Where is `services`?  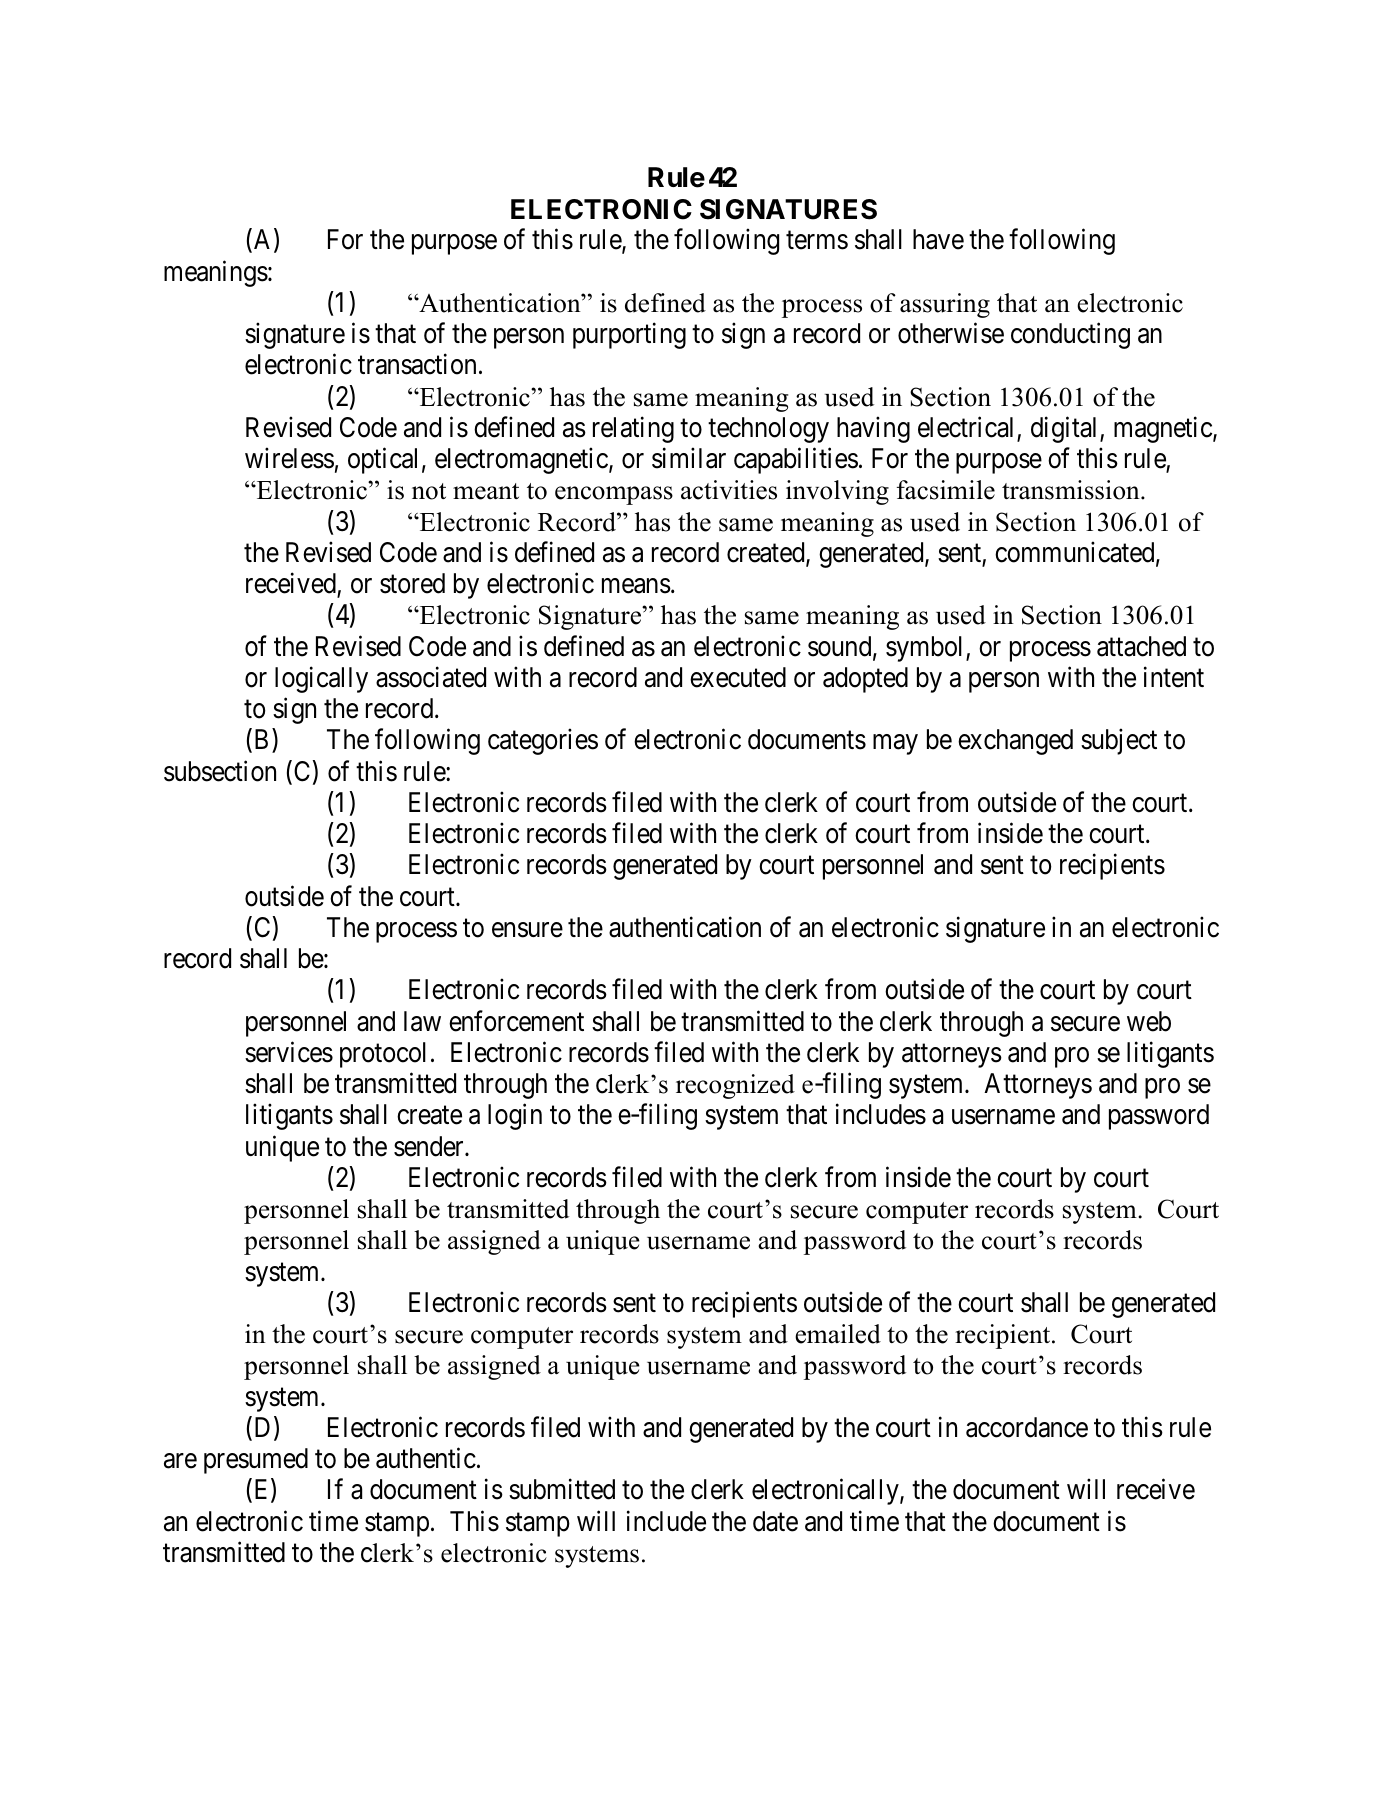
services is located at coordinates (289, 1052).
